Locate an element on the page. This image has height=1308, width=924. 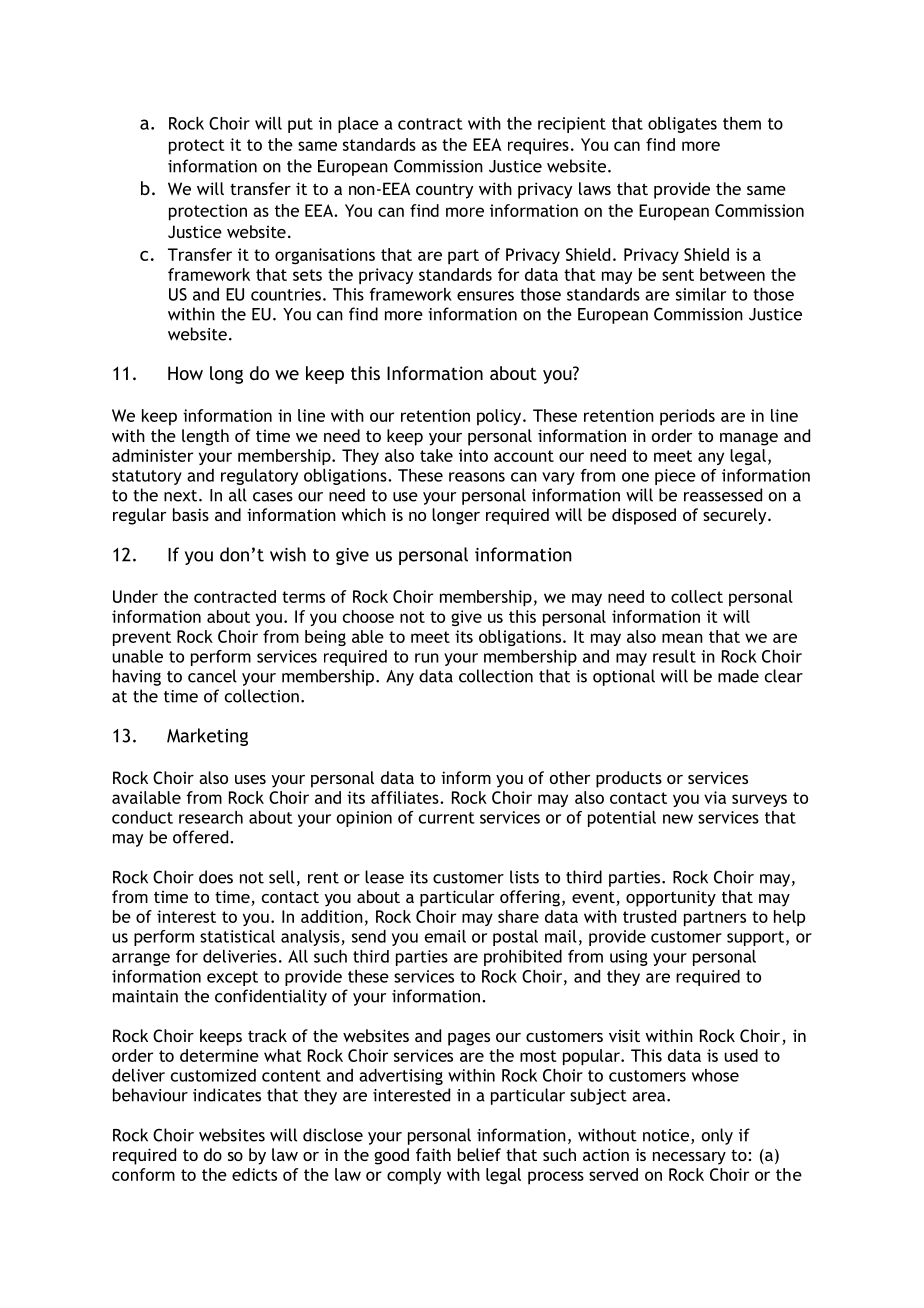
put is located at coordinates (300, 125).
